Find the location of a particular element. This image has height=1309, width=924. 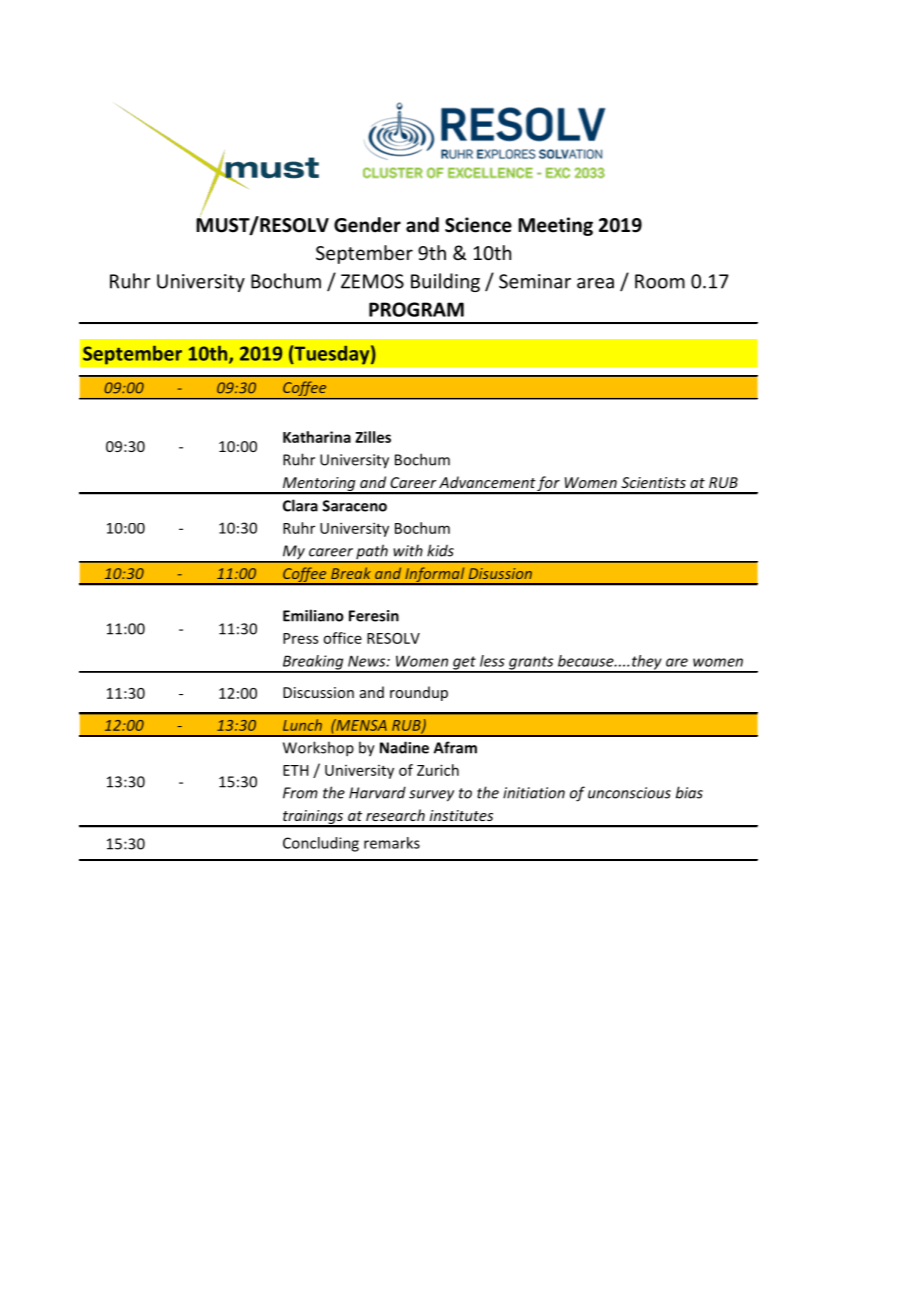

kids is located at coordinates (440, 550).
